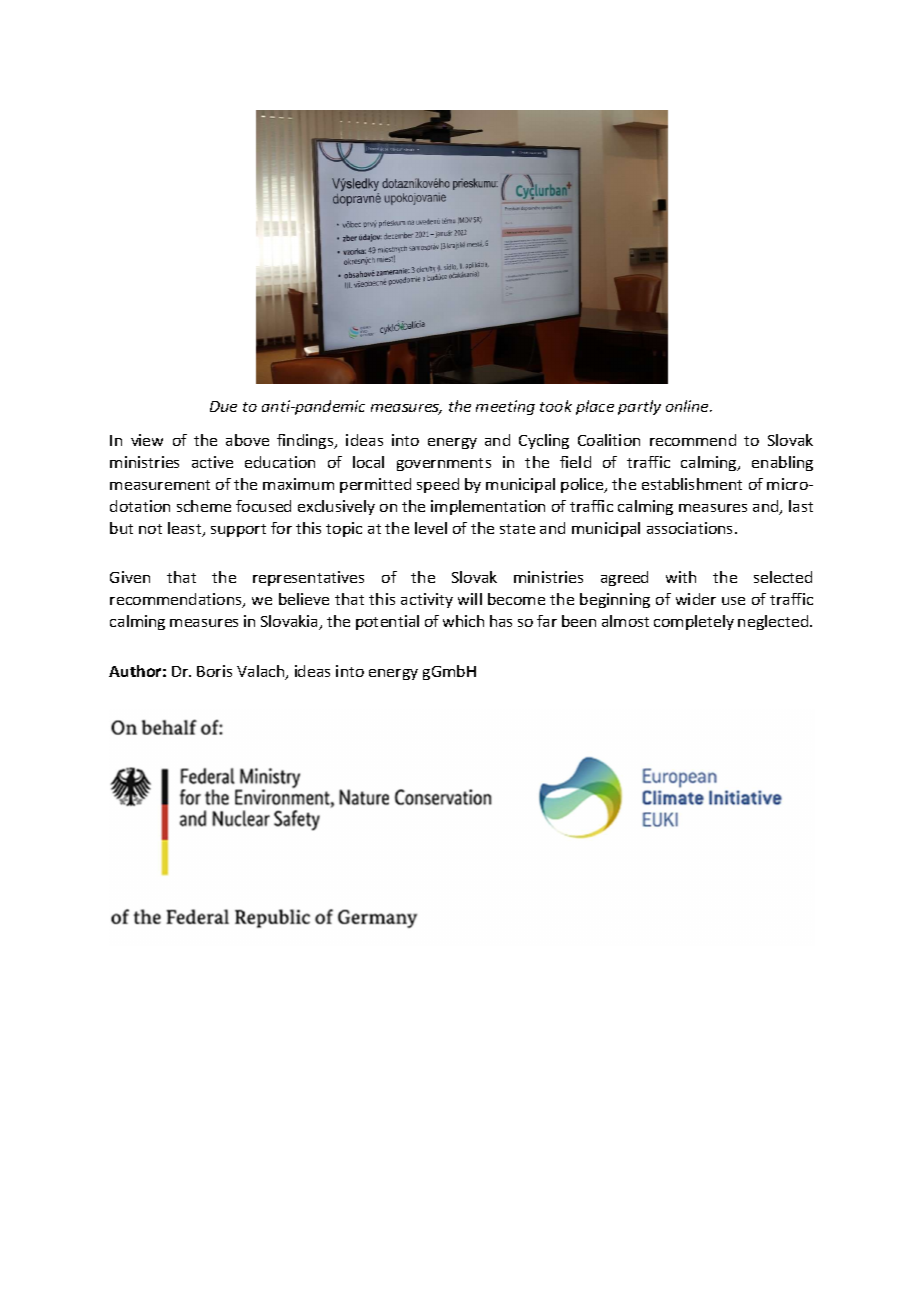 The width and height of the screenshot is (924, 1308). What do you see at coordinates (488, 507) in the screenshot?
I see `implementation` at bounding box center [488, 507].
